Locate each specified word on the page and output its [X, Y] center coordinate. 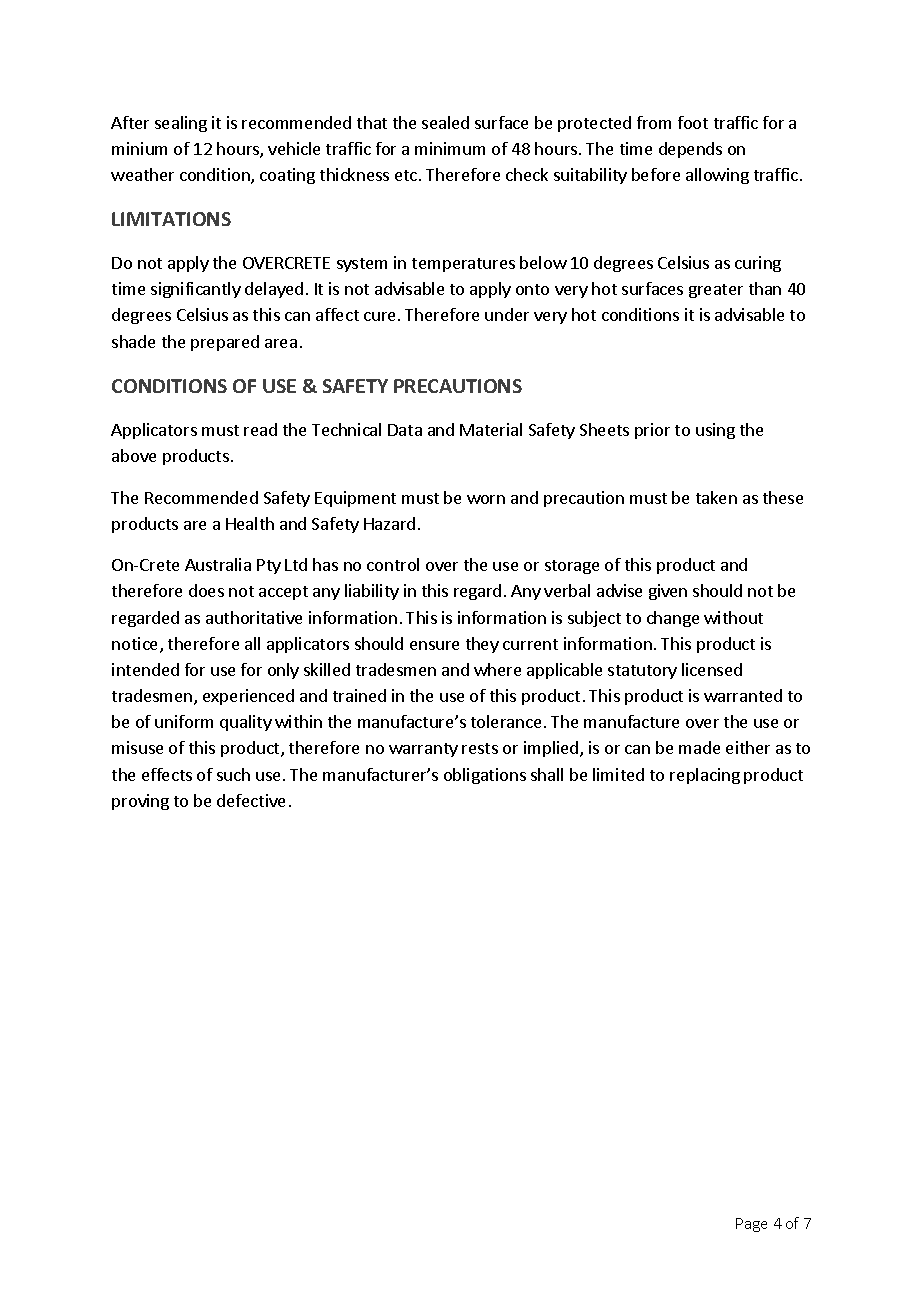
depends [690, 150]
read [260, 429]
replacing [705, 776]
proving [140, 802]
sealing [181, 124]
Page [751, 1225]
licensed [712, 669]
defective [251, 800]
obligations [485, 776]
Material [491, 429]
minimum [450, 148]
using [715, 431]
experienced [248, 697]
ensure [434, 645]
